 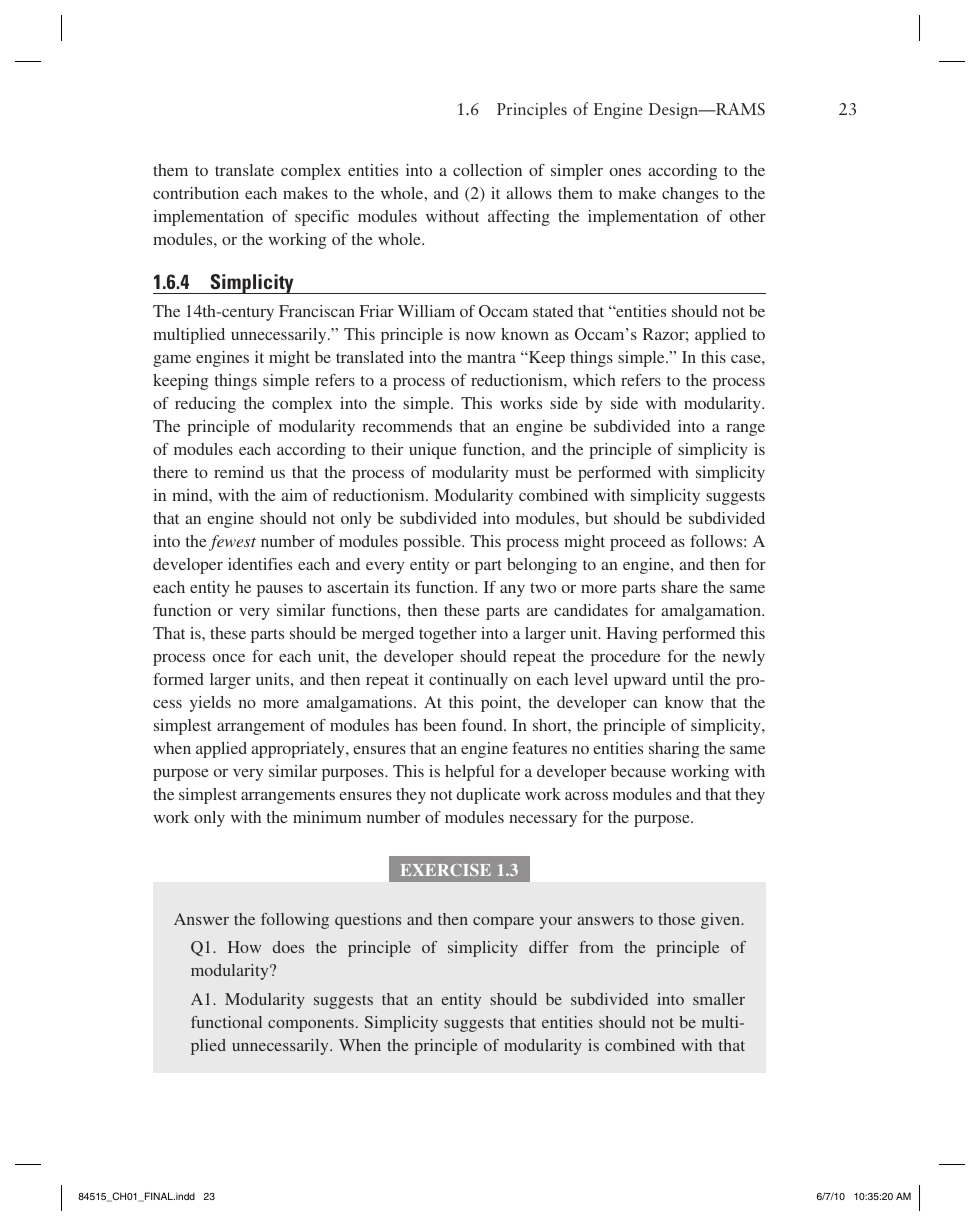 I want to click on share, so click(x=679, y=587).
